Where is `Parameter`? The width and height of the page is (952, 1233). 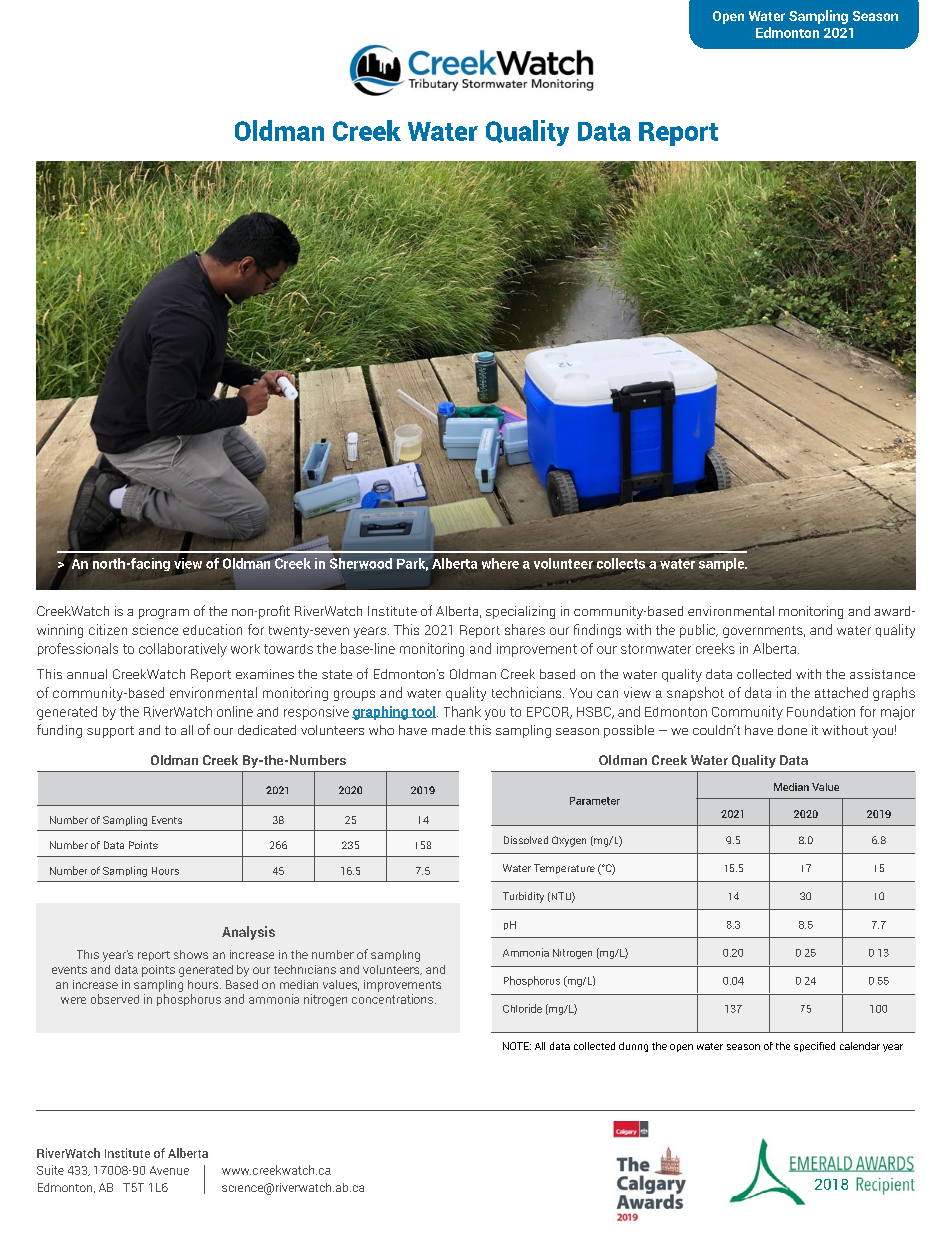
Parameter is located at coordinates (595, 801).
